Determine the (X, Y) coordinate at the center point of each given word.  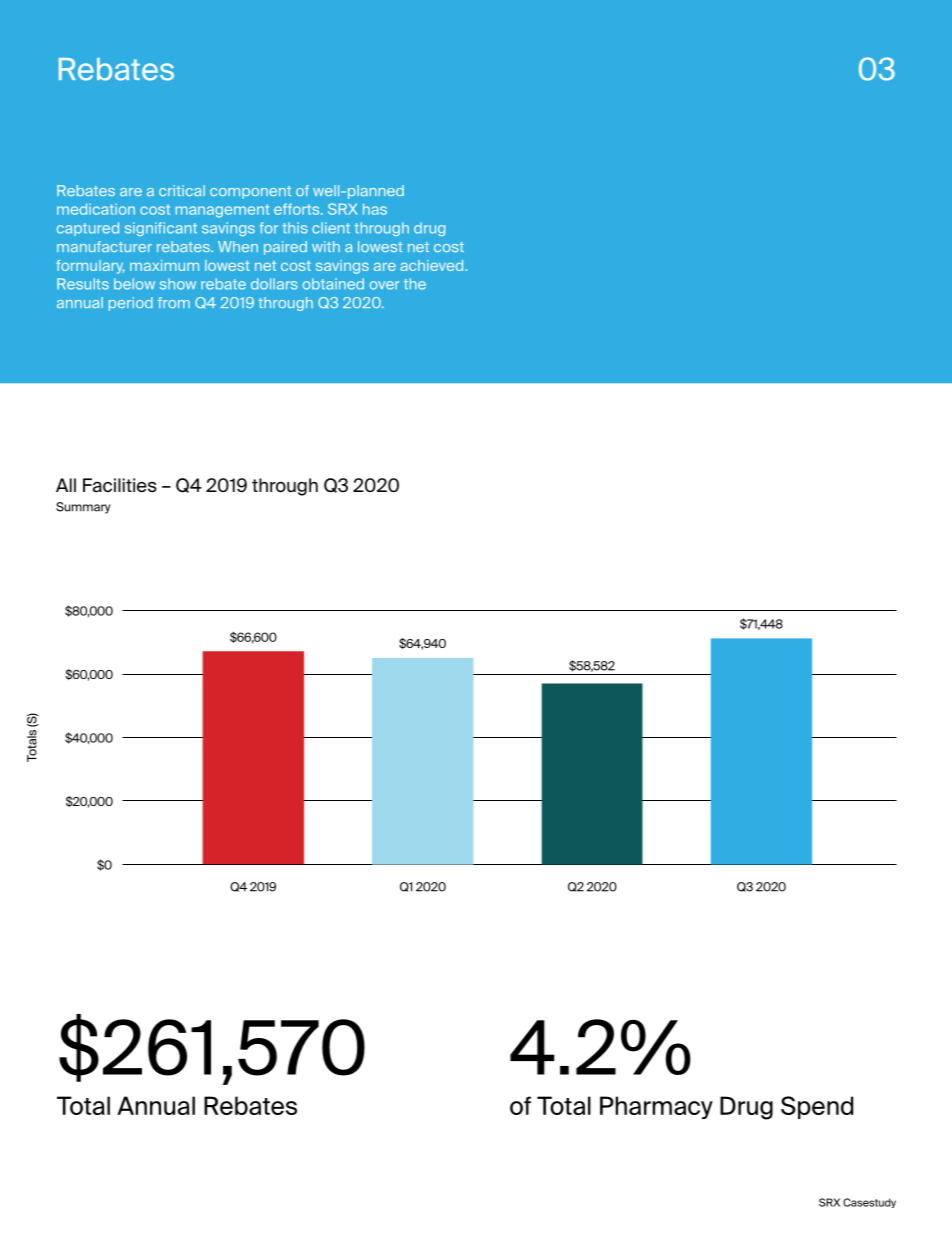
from (174, 302)
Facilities (120, 485)
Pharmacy (656, 1107)
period (131, 304)
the (415, 284)
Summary (83, 508)
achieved (433, 265)
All (66, 485)
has (375, 209)
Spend (817, 1107)
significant (161, 229)
